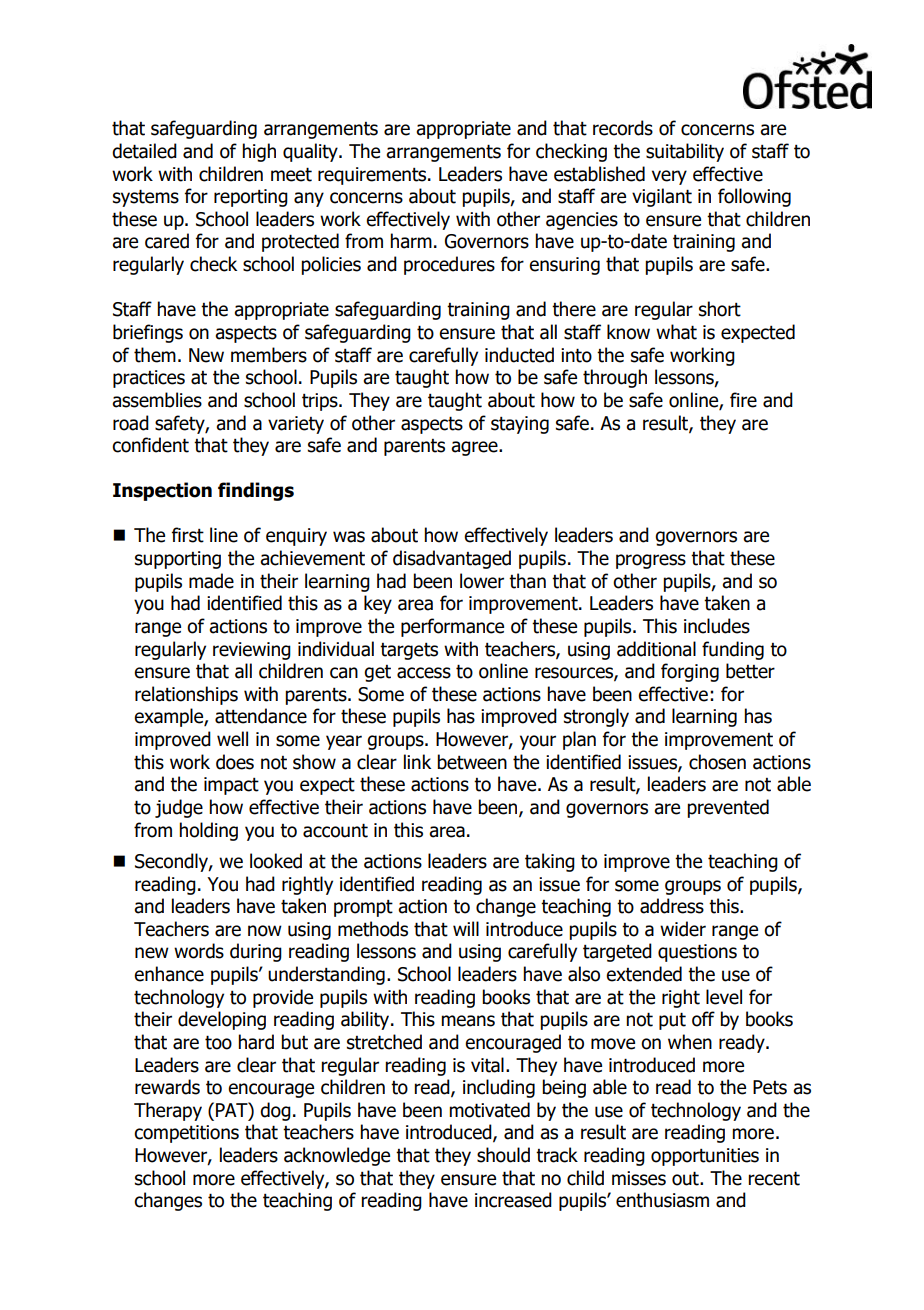 The height and width of the page is (1310, 924). Describe the element at coordinates (373, 176) in the page. I see `requirements` at that location.
